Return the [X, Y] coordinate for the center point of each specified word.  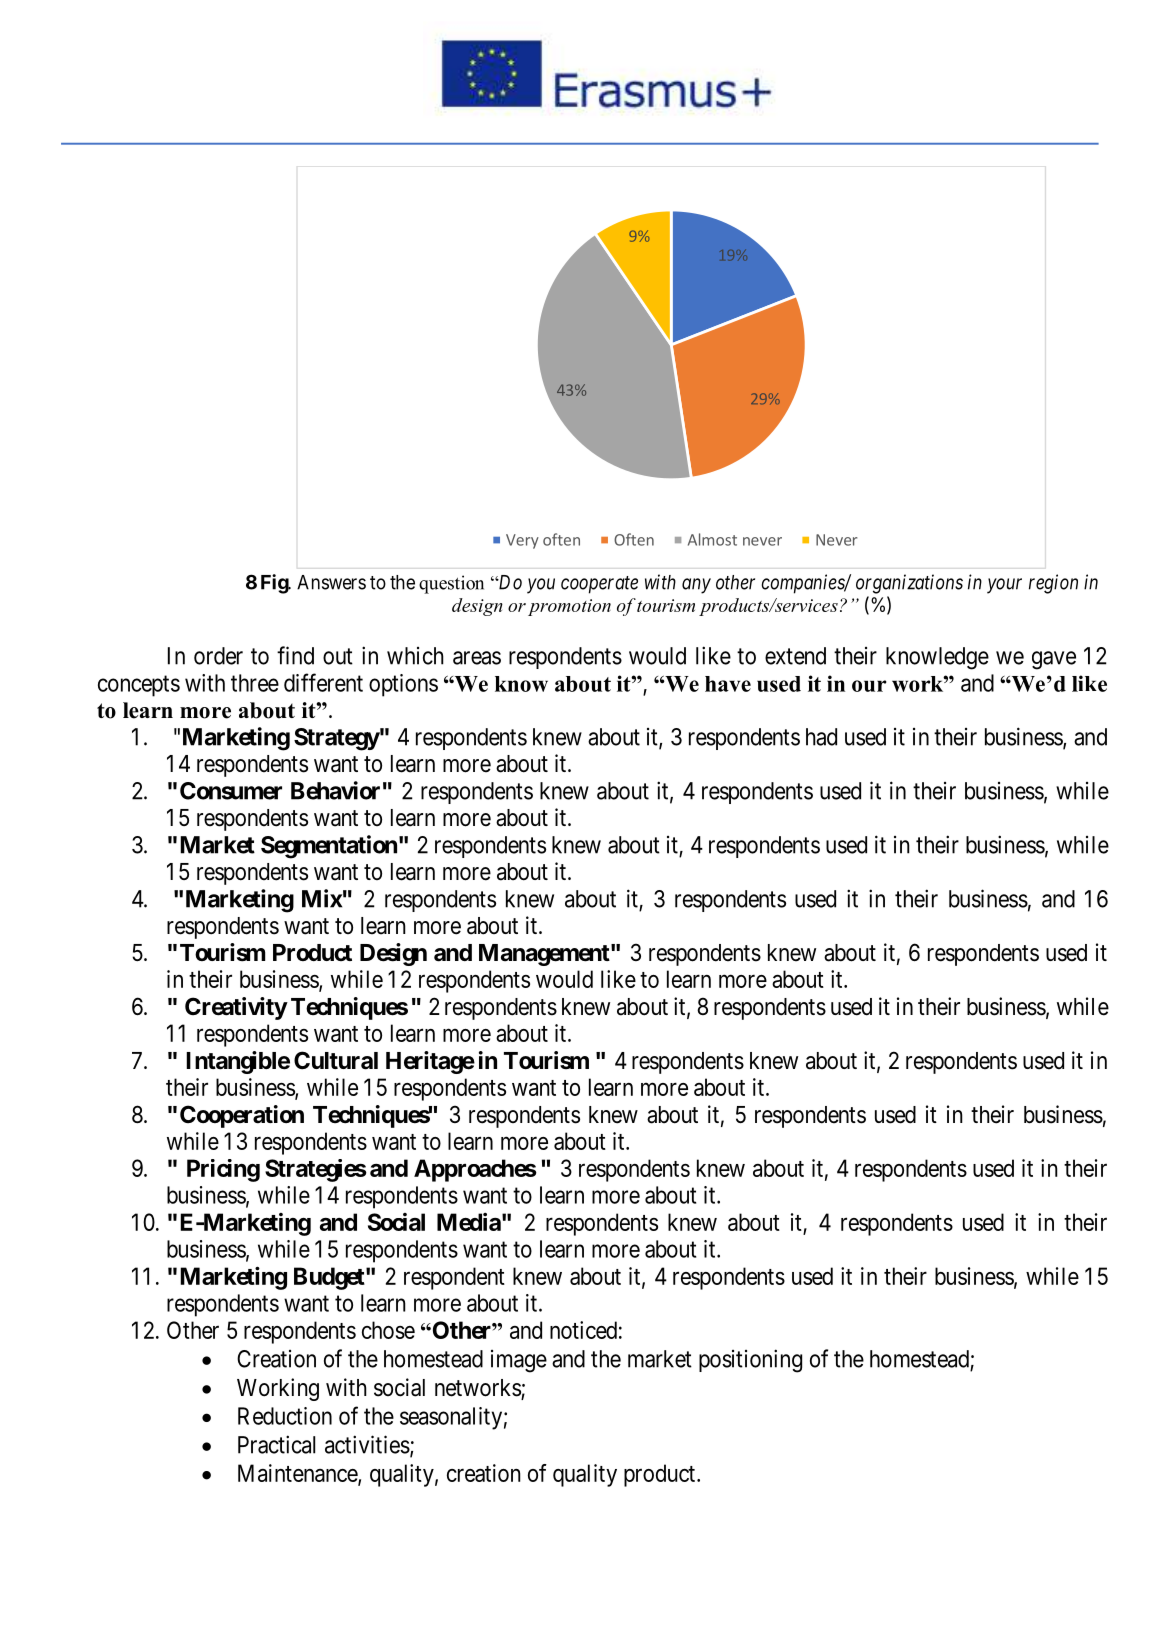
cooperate [599, 585]
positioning [750, 1361]
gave [1054, 660]
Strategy [337, 739]
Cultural [336, 1060]
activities [367, 1444]
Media [469, 1222]
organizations [909, 584]
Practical [276, 1444]
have [728, 684]
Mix [322, 898]
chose [388, 1330]
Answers [331, 582]
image [519, 1361]
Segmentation [329, 847]
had [821, 737]
